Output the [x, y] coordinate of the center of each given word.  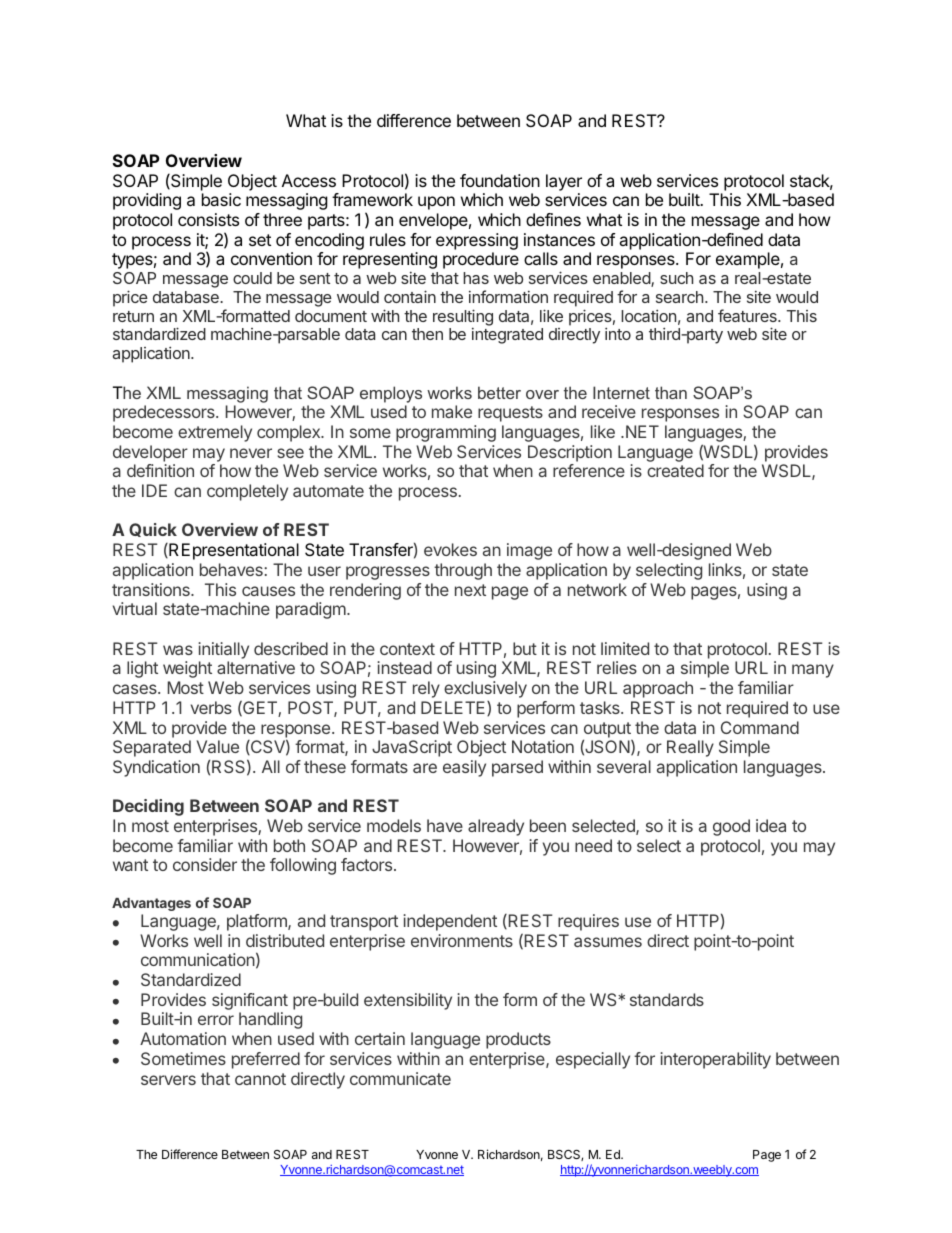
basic [221, 199]
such [676, 278]
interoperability [715, 1060]
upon [436, 203]
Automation [183, 1038]
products [518, 1040]
